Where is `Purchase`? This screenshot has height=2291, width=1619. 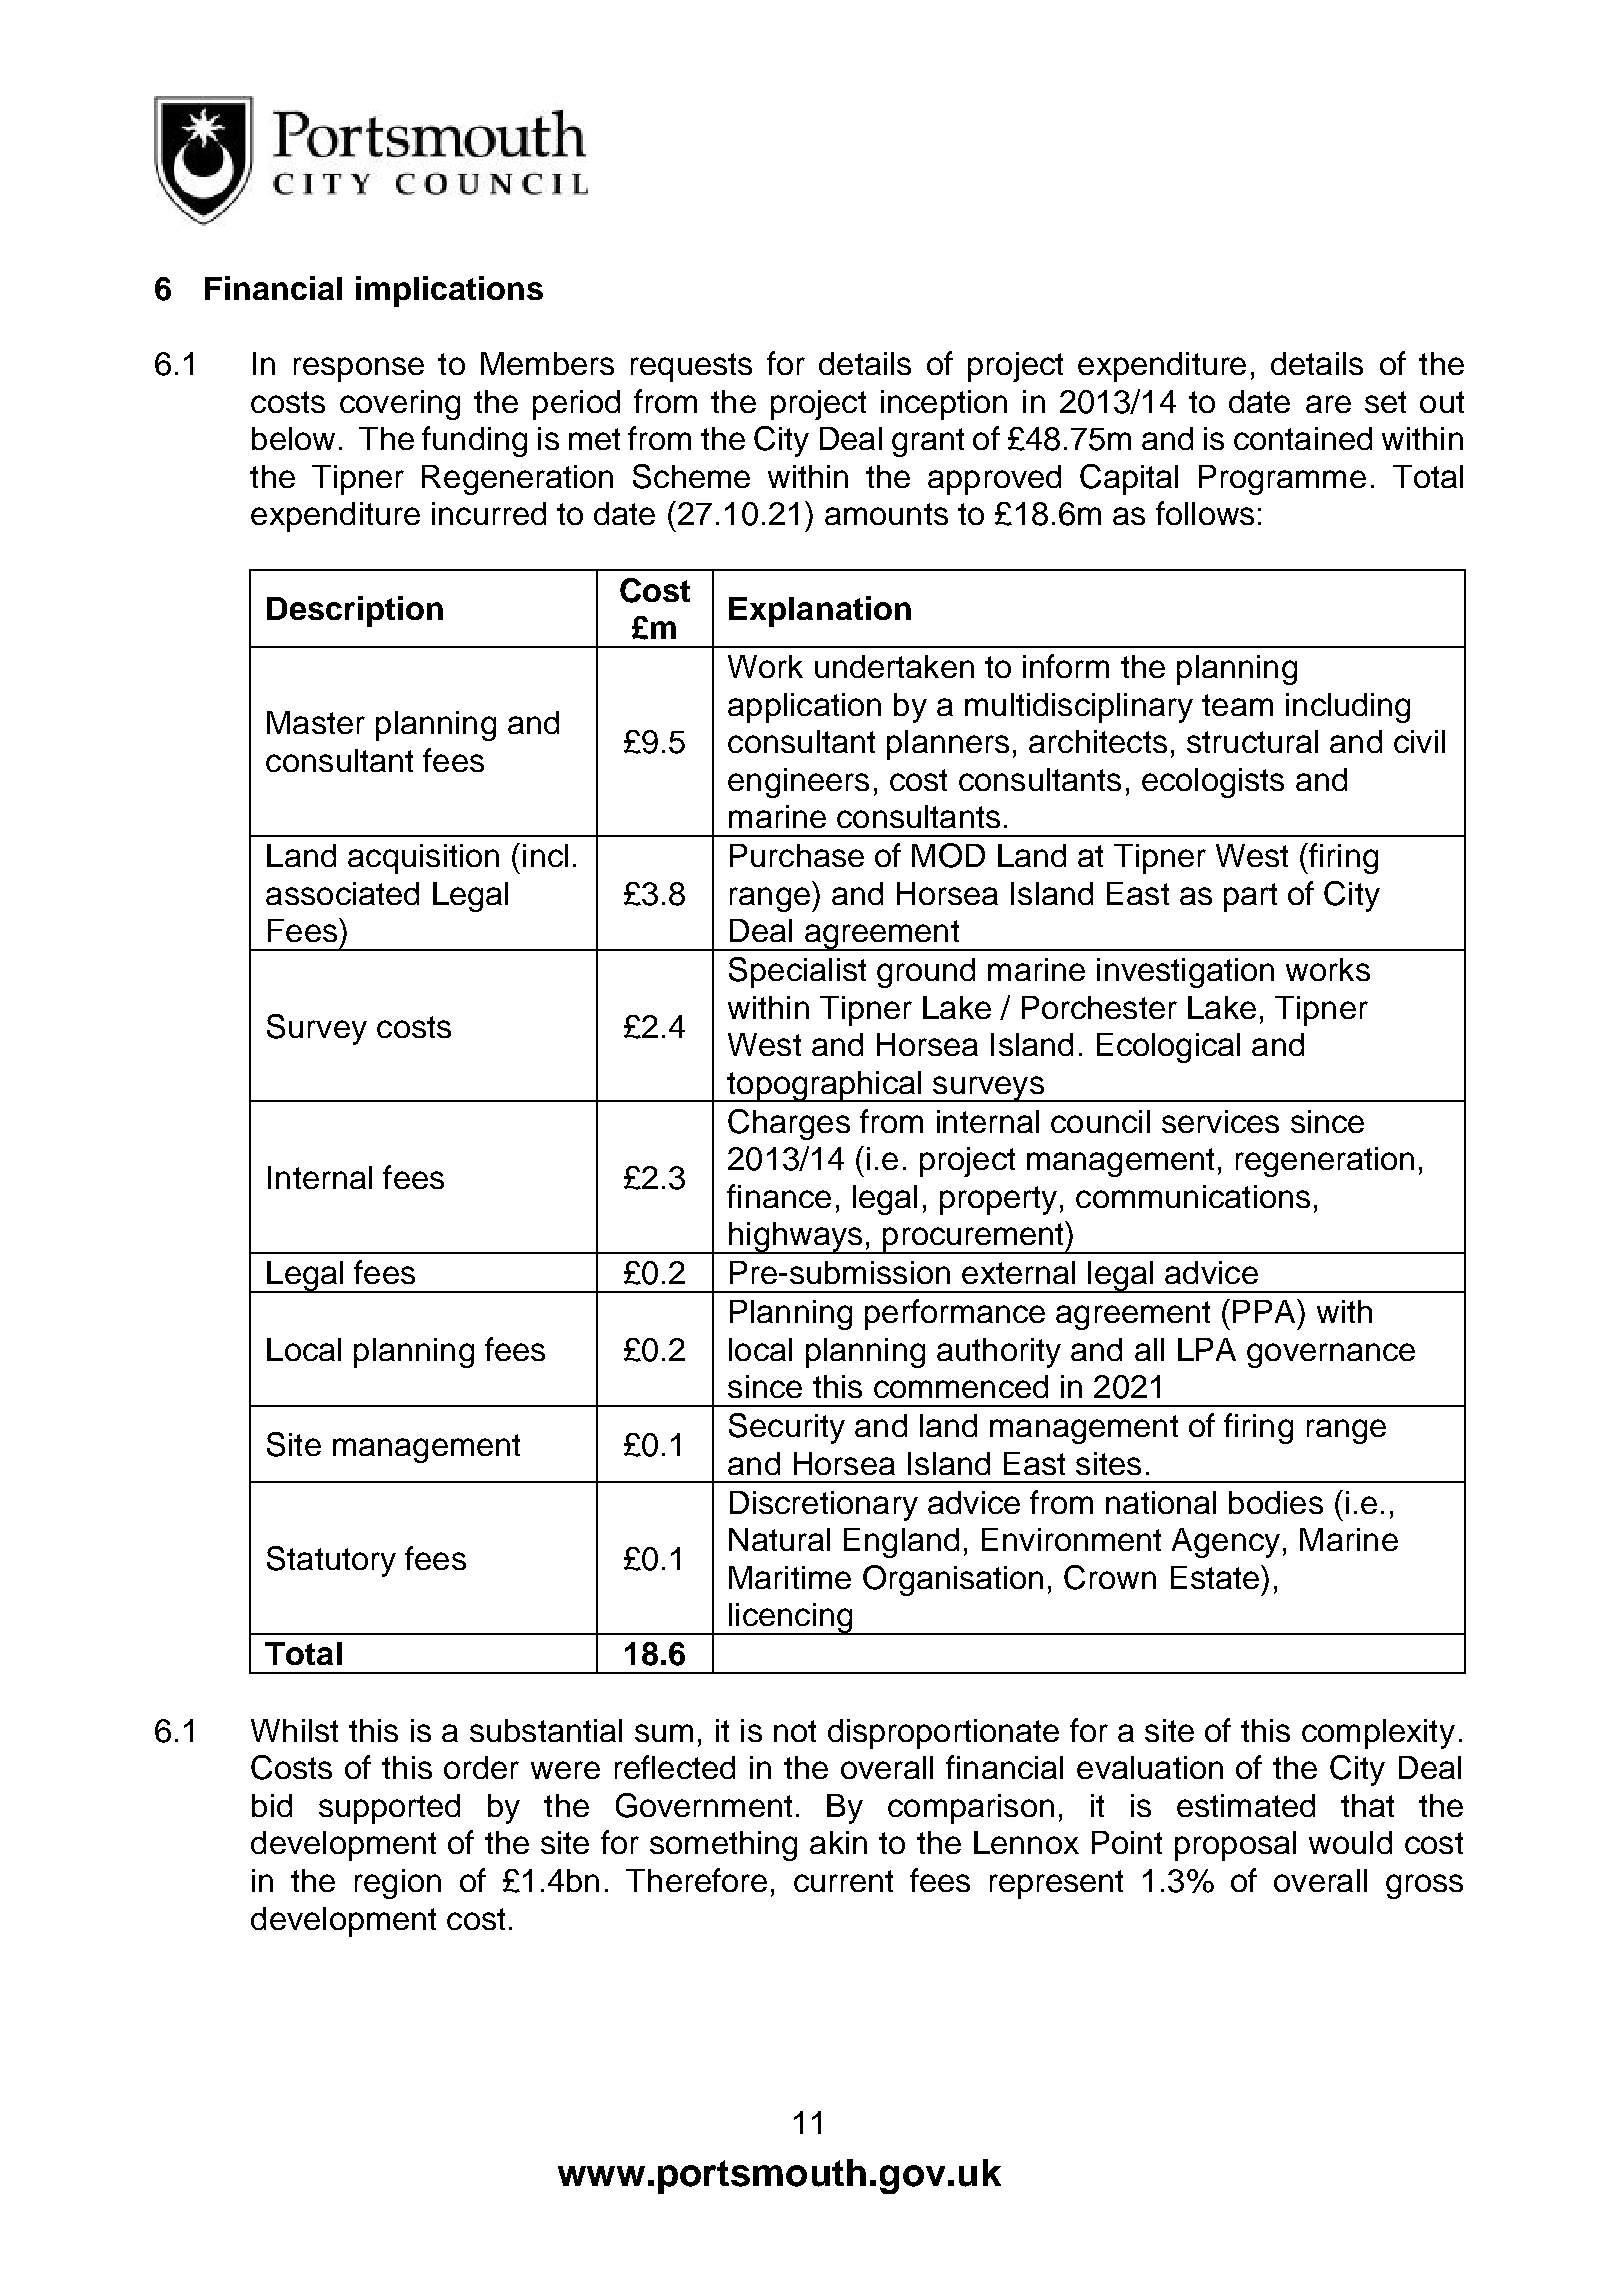
Purchase is located at coordinates (797, 855).
